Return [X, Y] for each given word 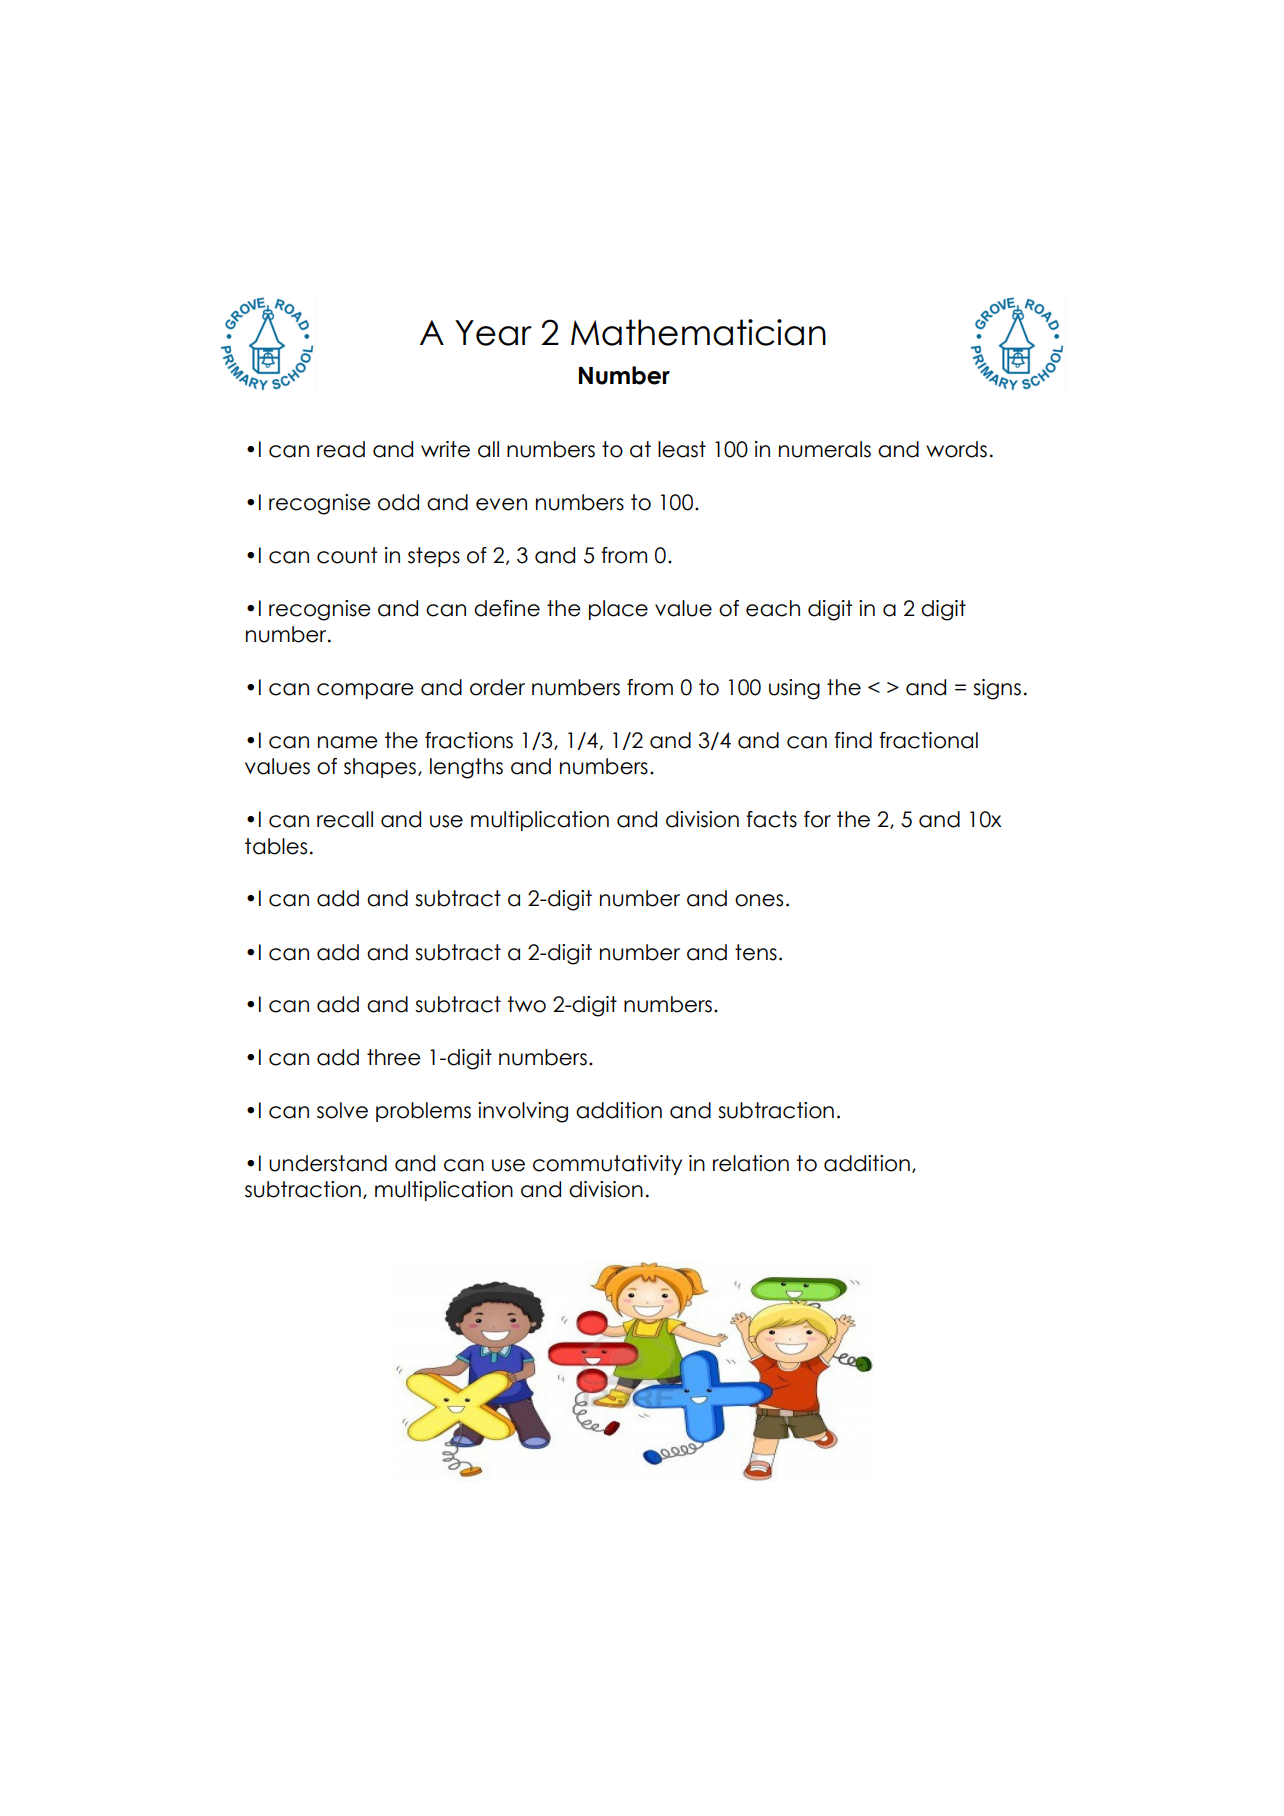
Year [493, 333]
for [817, 819]
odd [398, 502]
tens [756, 952]
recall [345, 819]
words [956, 449]
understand [328, 1163]
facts [771, 819]
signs [997, 689]
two [526, 1004]
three [394, 1057]
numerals [825, 449]
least [682, 449]
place [618, 610]
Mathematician [698, 332]
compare [365, 691]
